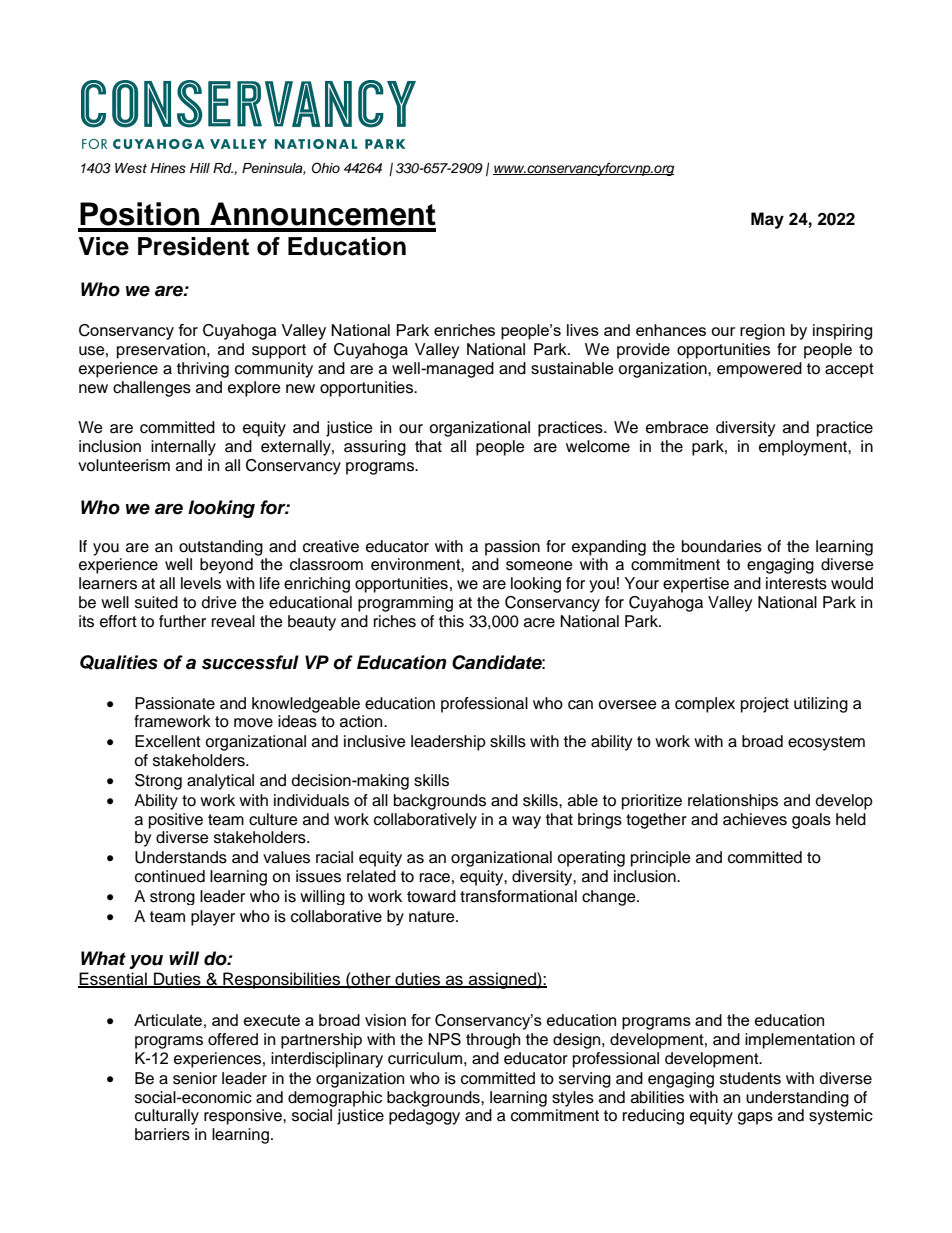  What do you see at coordinates (326, 168) in the page?
I see `Ohio` at bounding box center [326, 168].
